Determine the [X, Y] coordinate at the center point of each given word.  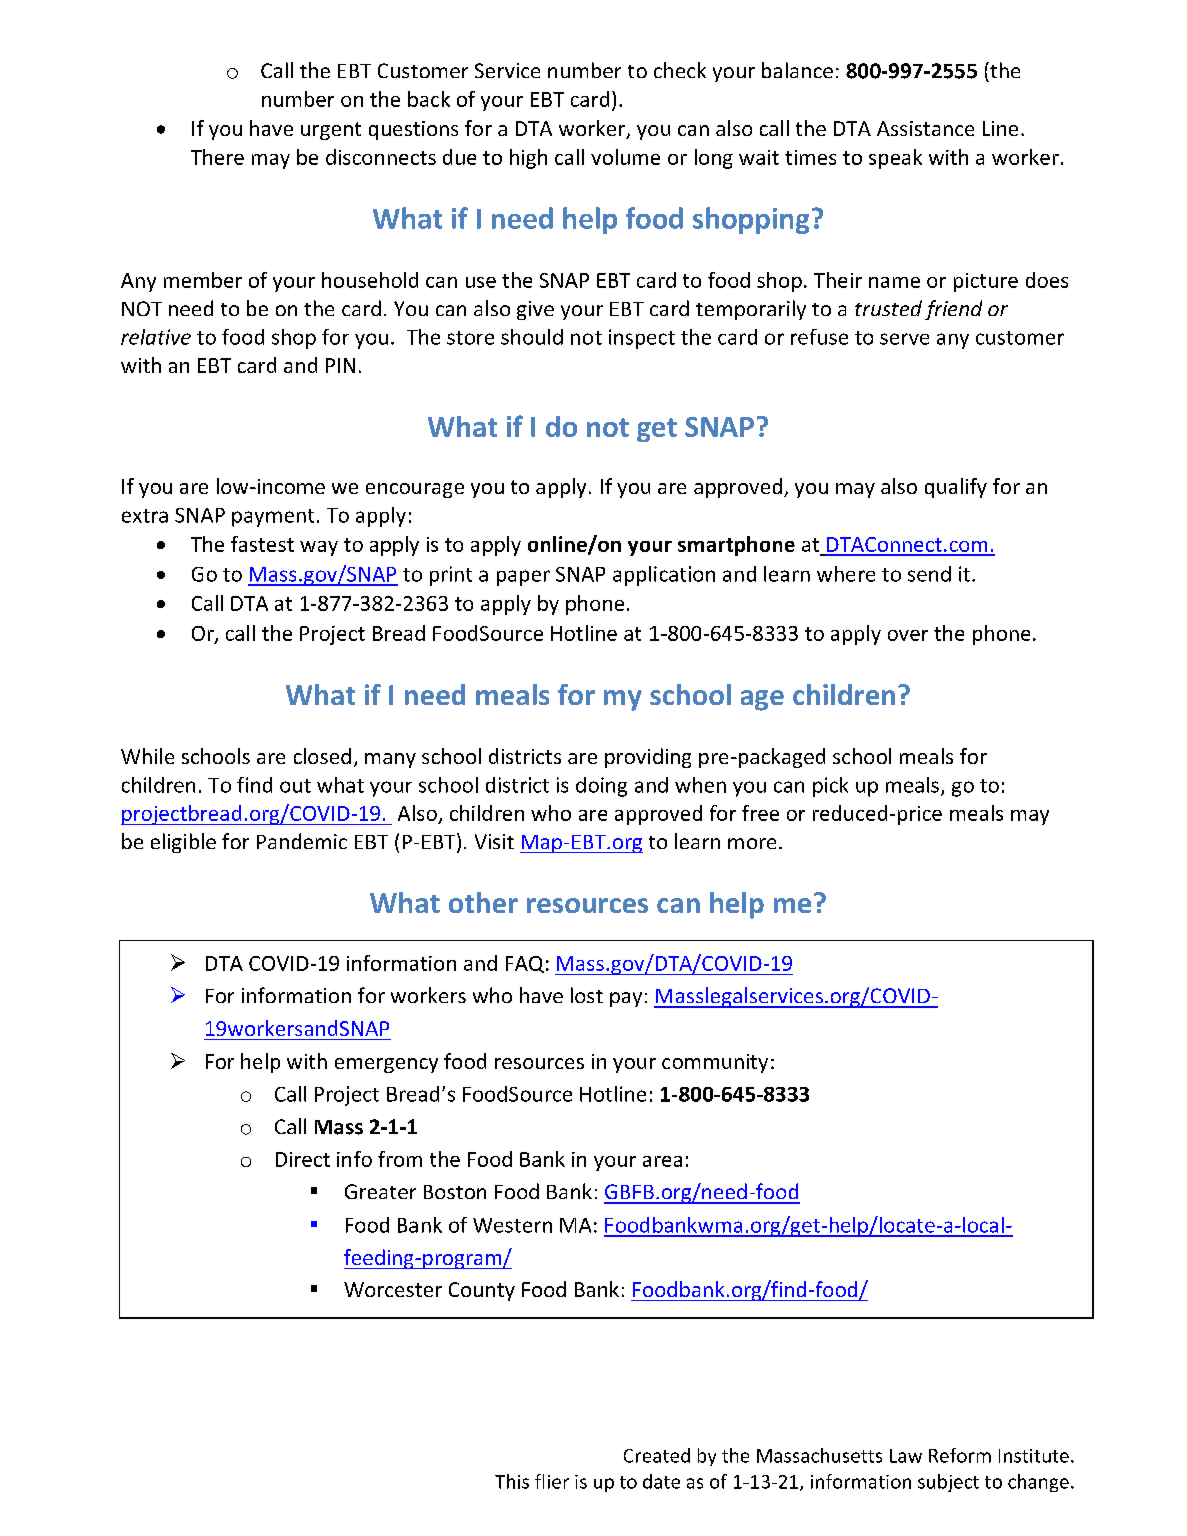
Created [657, 1455]
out [295, 786]
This [512, 1481]
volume [625, 157]
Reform [960, 1455]
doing [601, 787]
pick [830, 787]
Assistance [925, 128]
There [217, 157]
